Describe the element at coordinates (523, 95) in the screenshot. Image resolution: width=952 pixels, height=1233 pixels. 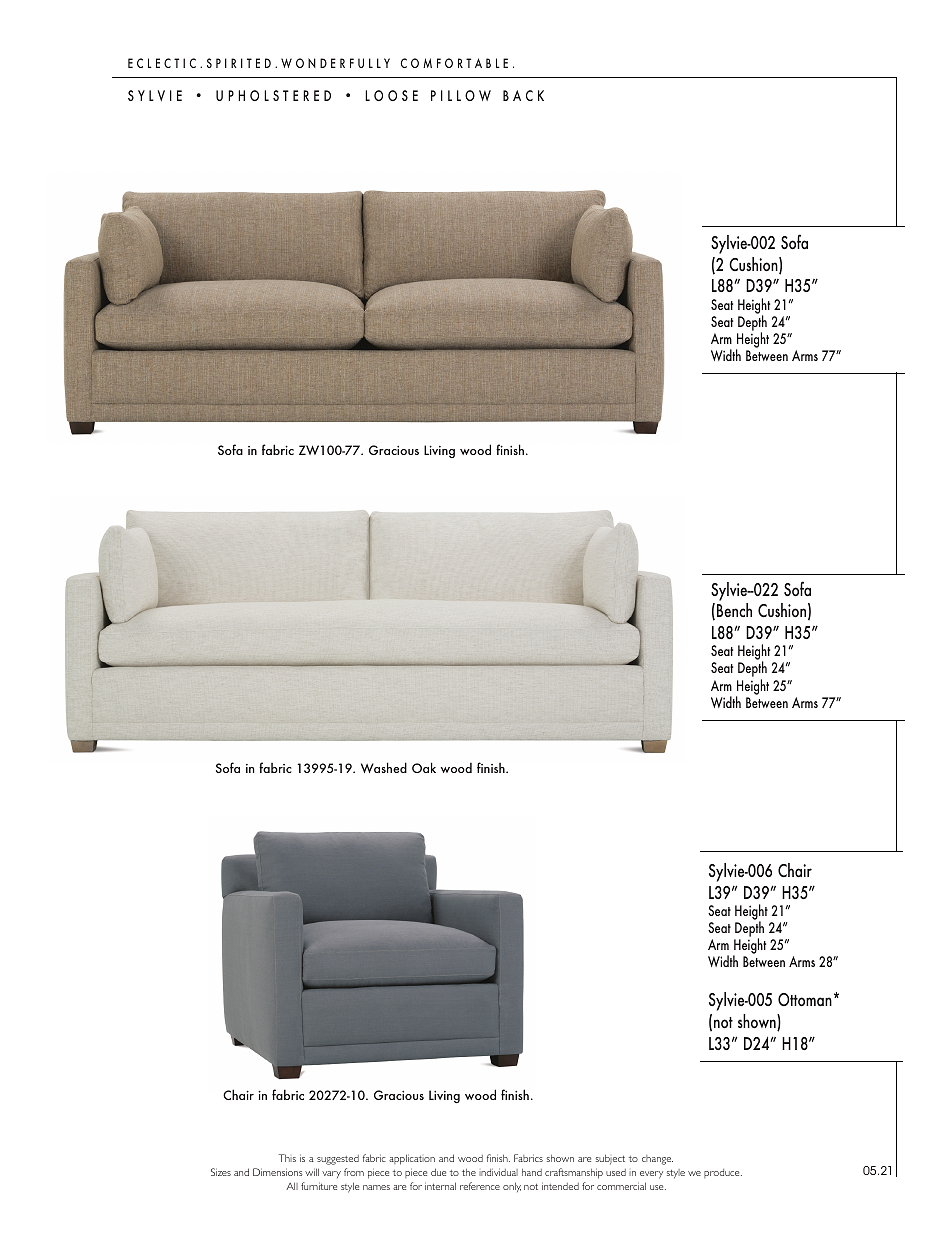
I see `BACK` at that location.
